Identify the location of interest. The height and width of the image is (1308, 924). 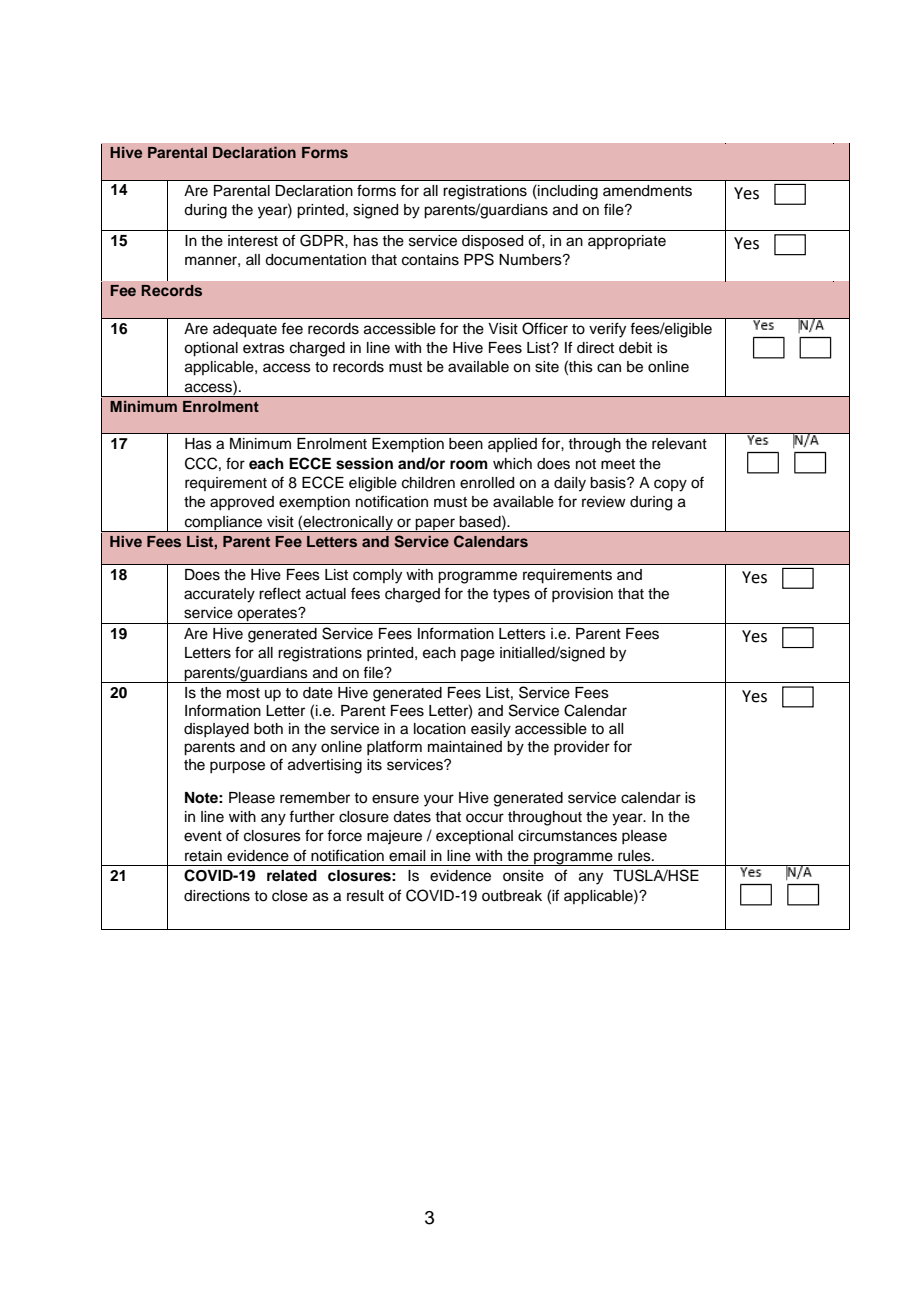
(253, 241).
